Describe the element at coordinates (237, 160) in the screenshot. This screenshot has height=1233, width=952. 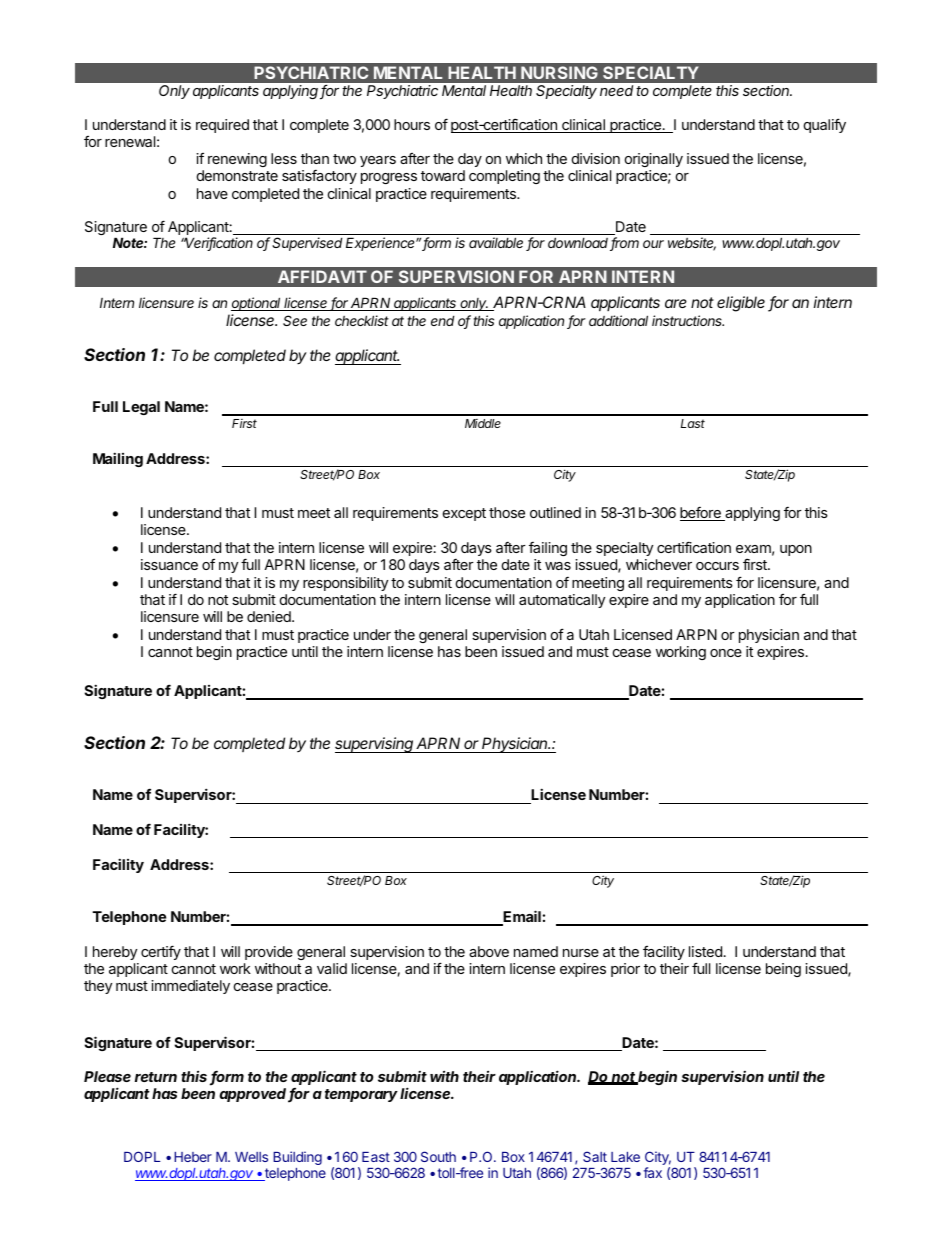
I see `renewing` at that location.
